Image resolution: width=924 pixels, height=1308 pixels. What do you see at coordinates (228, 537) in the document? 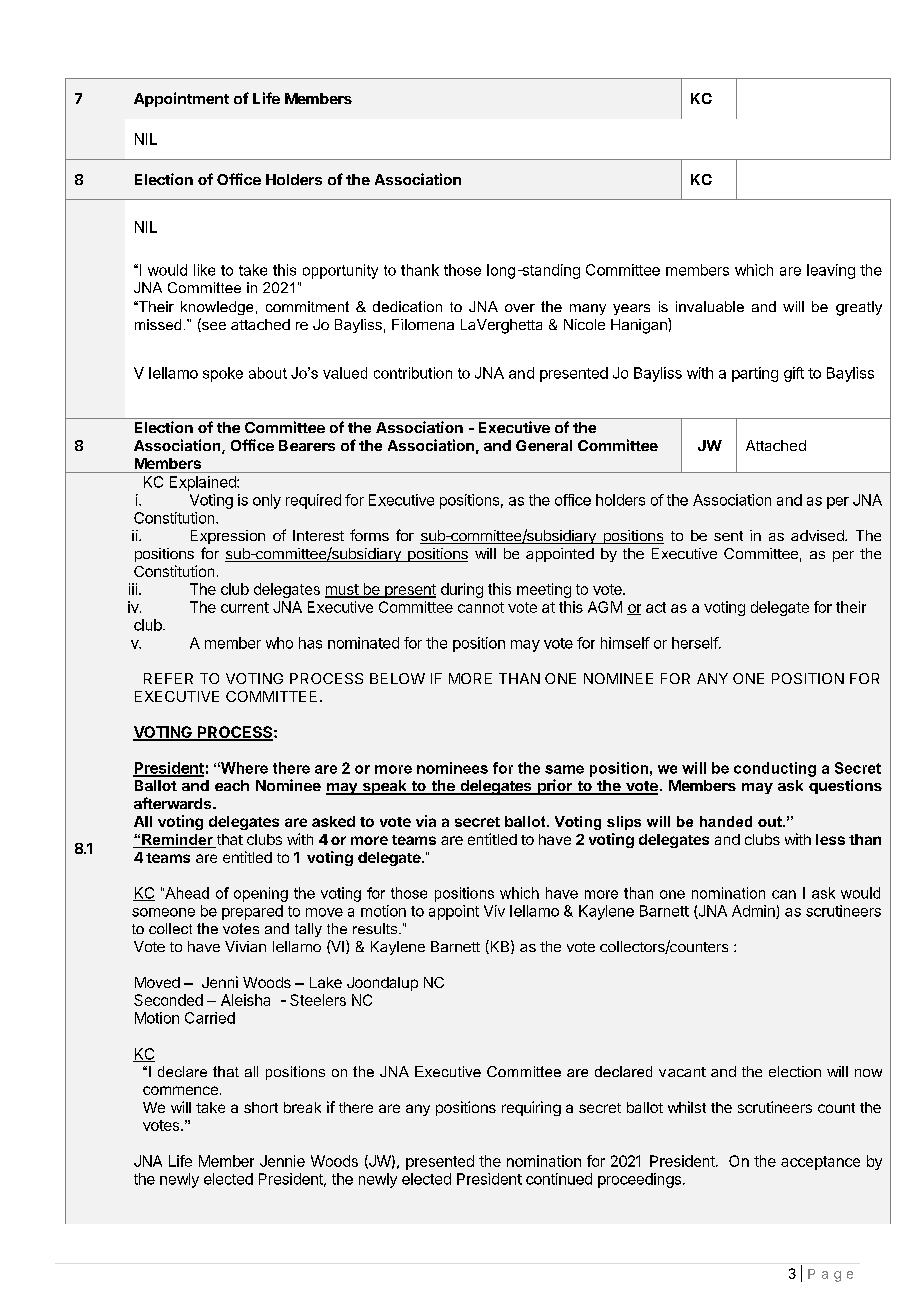
I see `Expression` at bounding box center [228, 537].
